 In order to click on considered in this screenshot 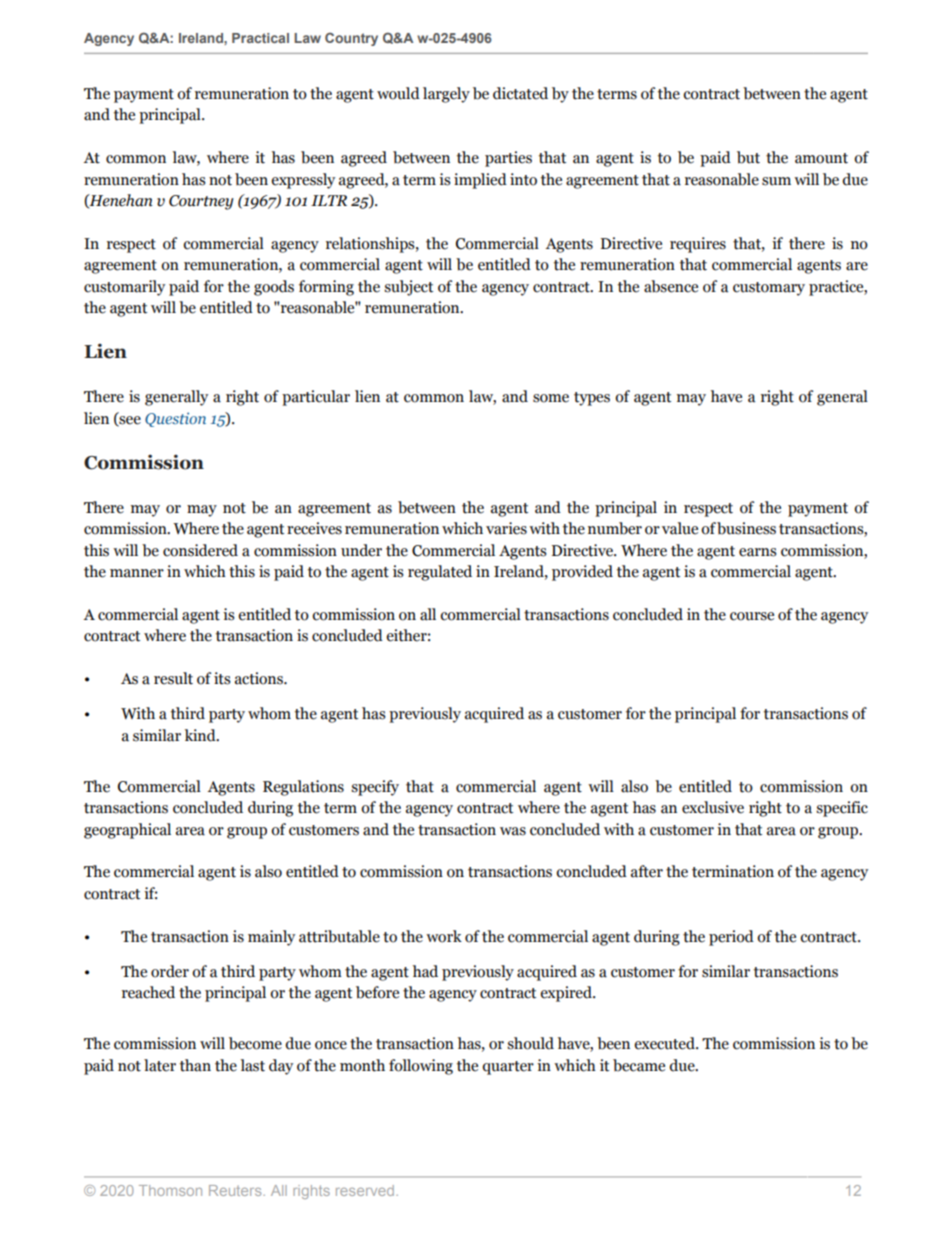, I will do `click(200, 550)`.
